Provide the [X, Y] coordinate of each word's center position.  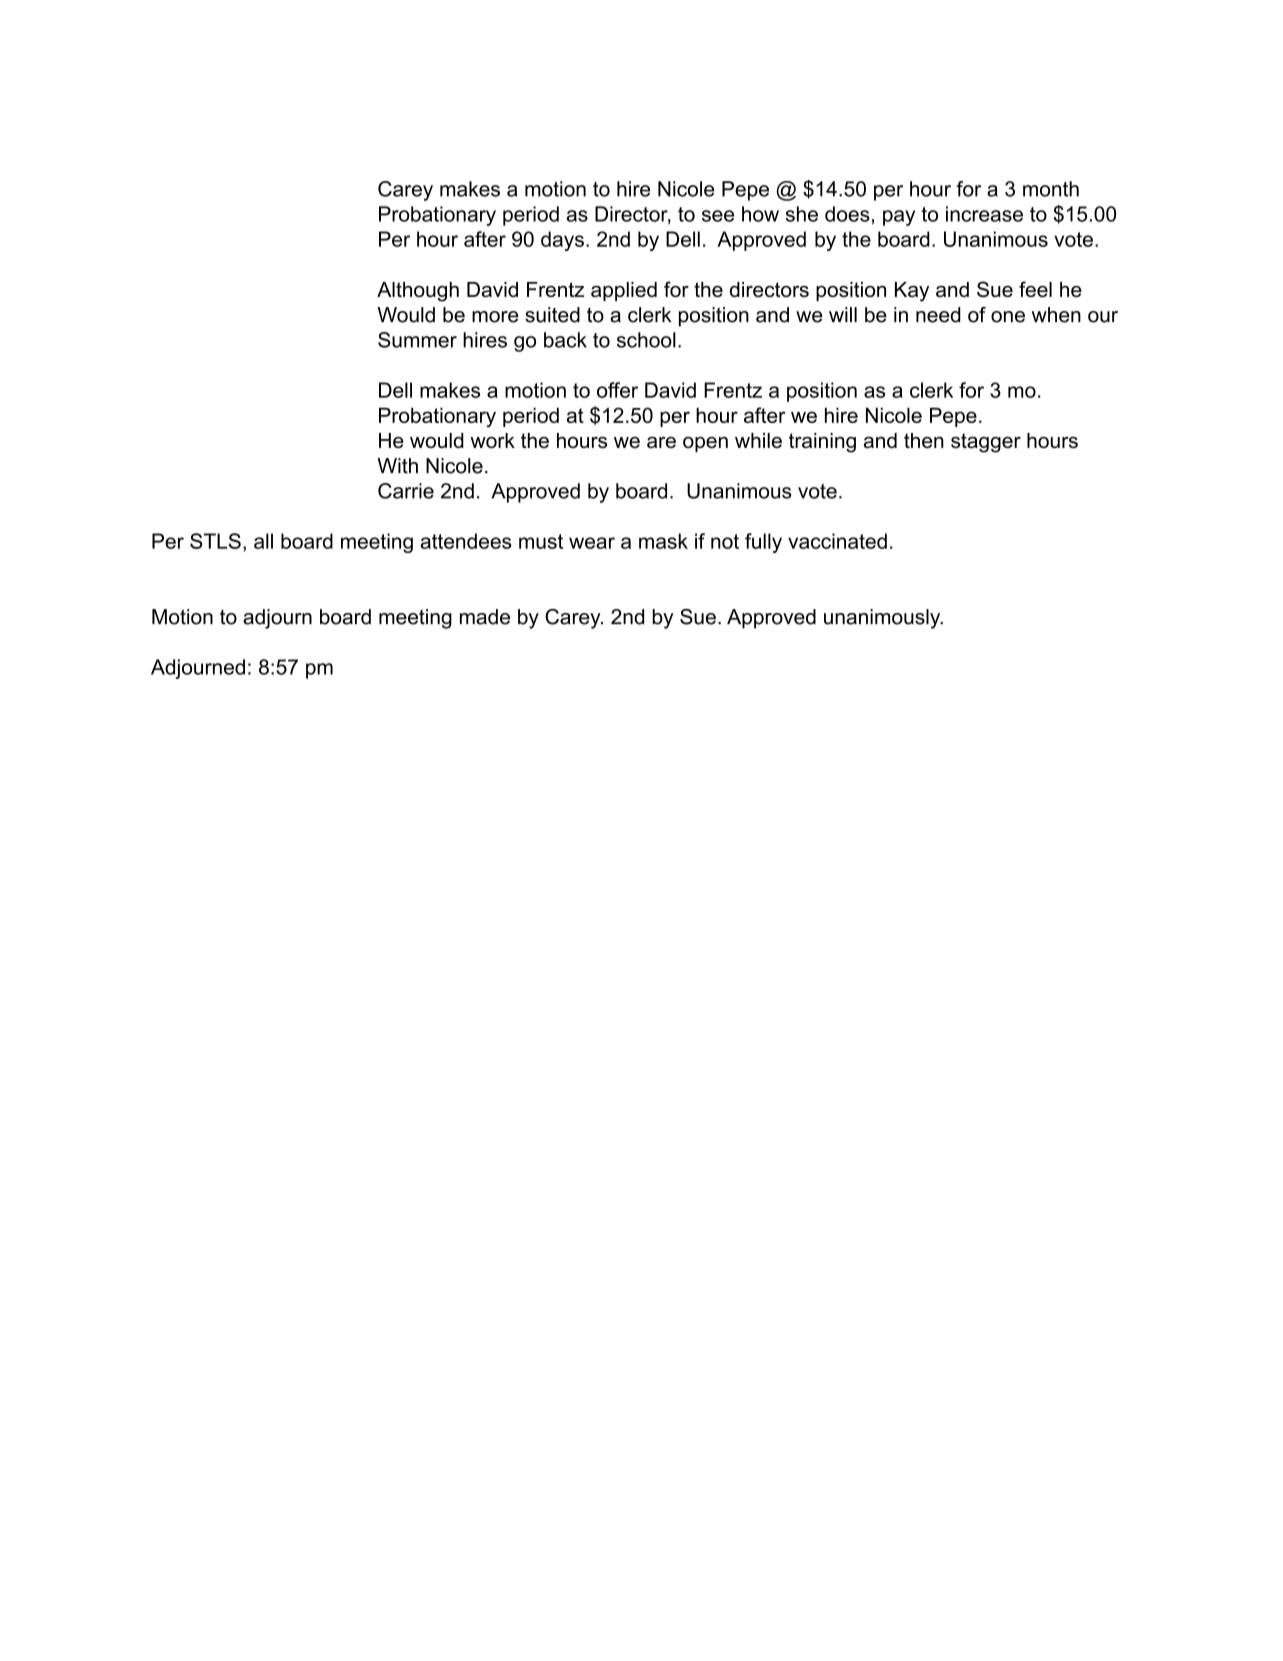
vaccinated [837, 541]
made [485, 617]
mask [663, 541]
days [562, 241]
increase [984, 214]
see [718, 216]
